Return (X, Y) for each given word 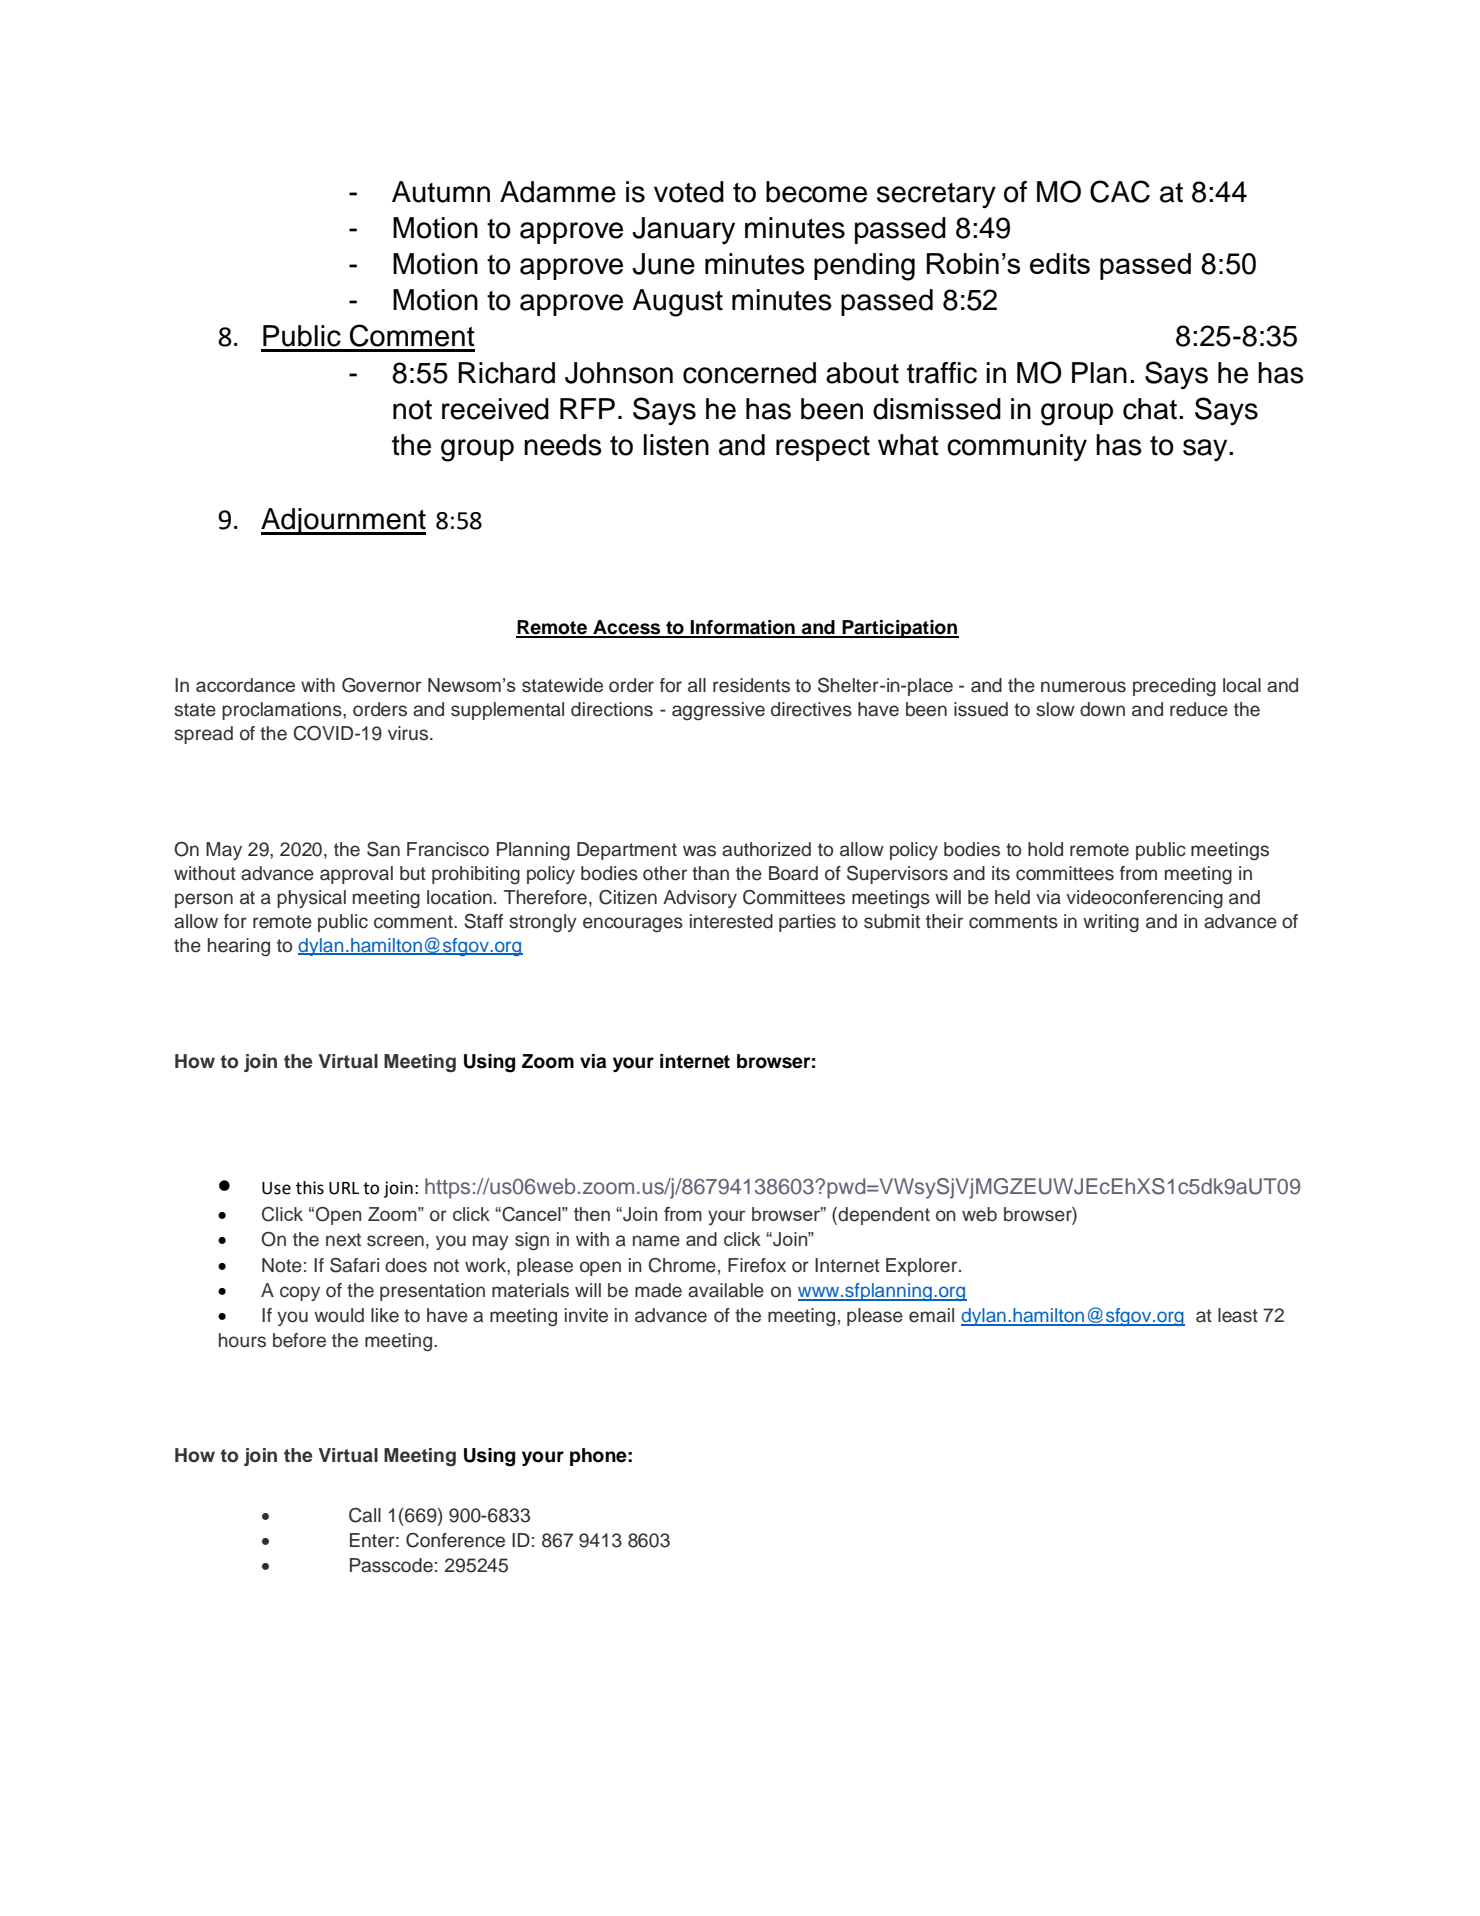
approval (356, 875)
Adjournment (343, 521)
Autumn (441, 192)
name (656, 1241)
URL (344, 1188)
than (710, 873)
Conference (455, 1540)
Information (743, 628)
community (1017, 448)
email (931, 1315)
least (1238, 1315)
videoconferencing (1144, 899)
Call (365, 1515)
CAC (1120, 191)
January (683, 230)
